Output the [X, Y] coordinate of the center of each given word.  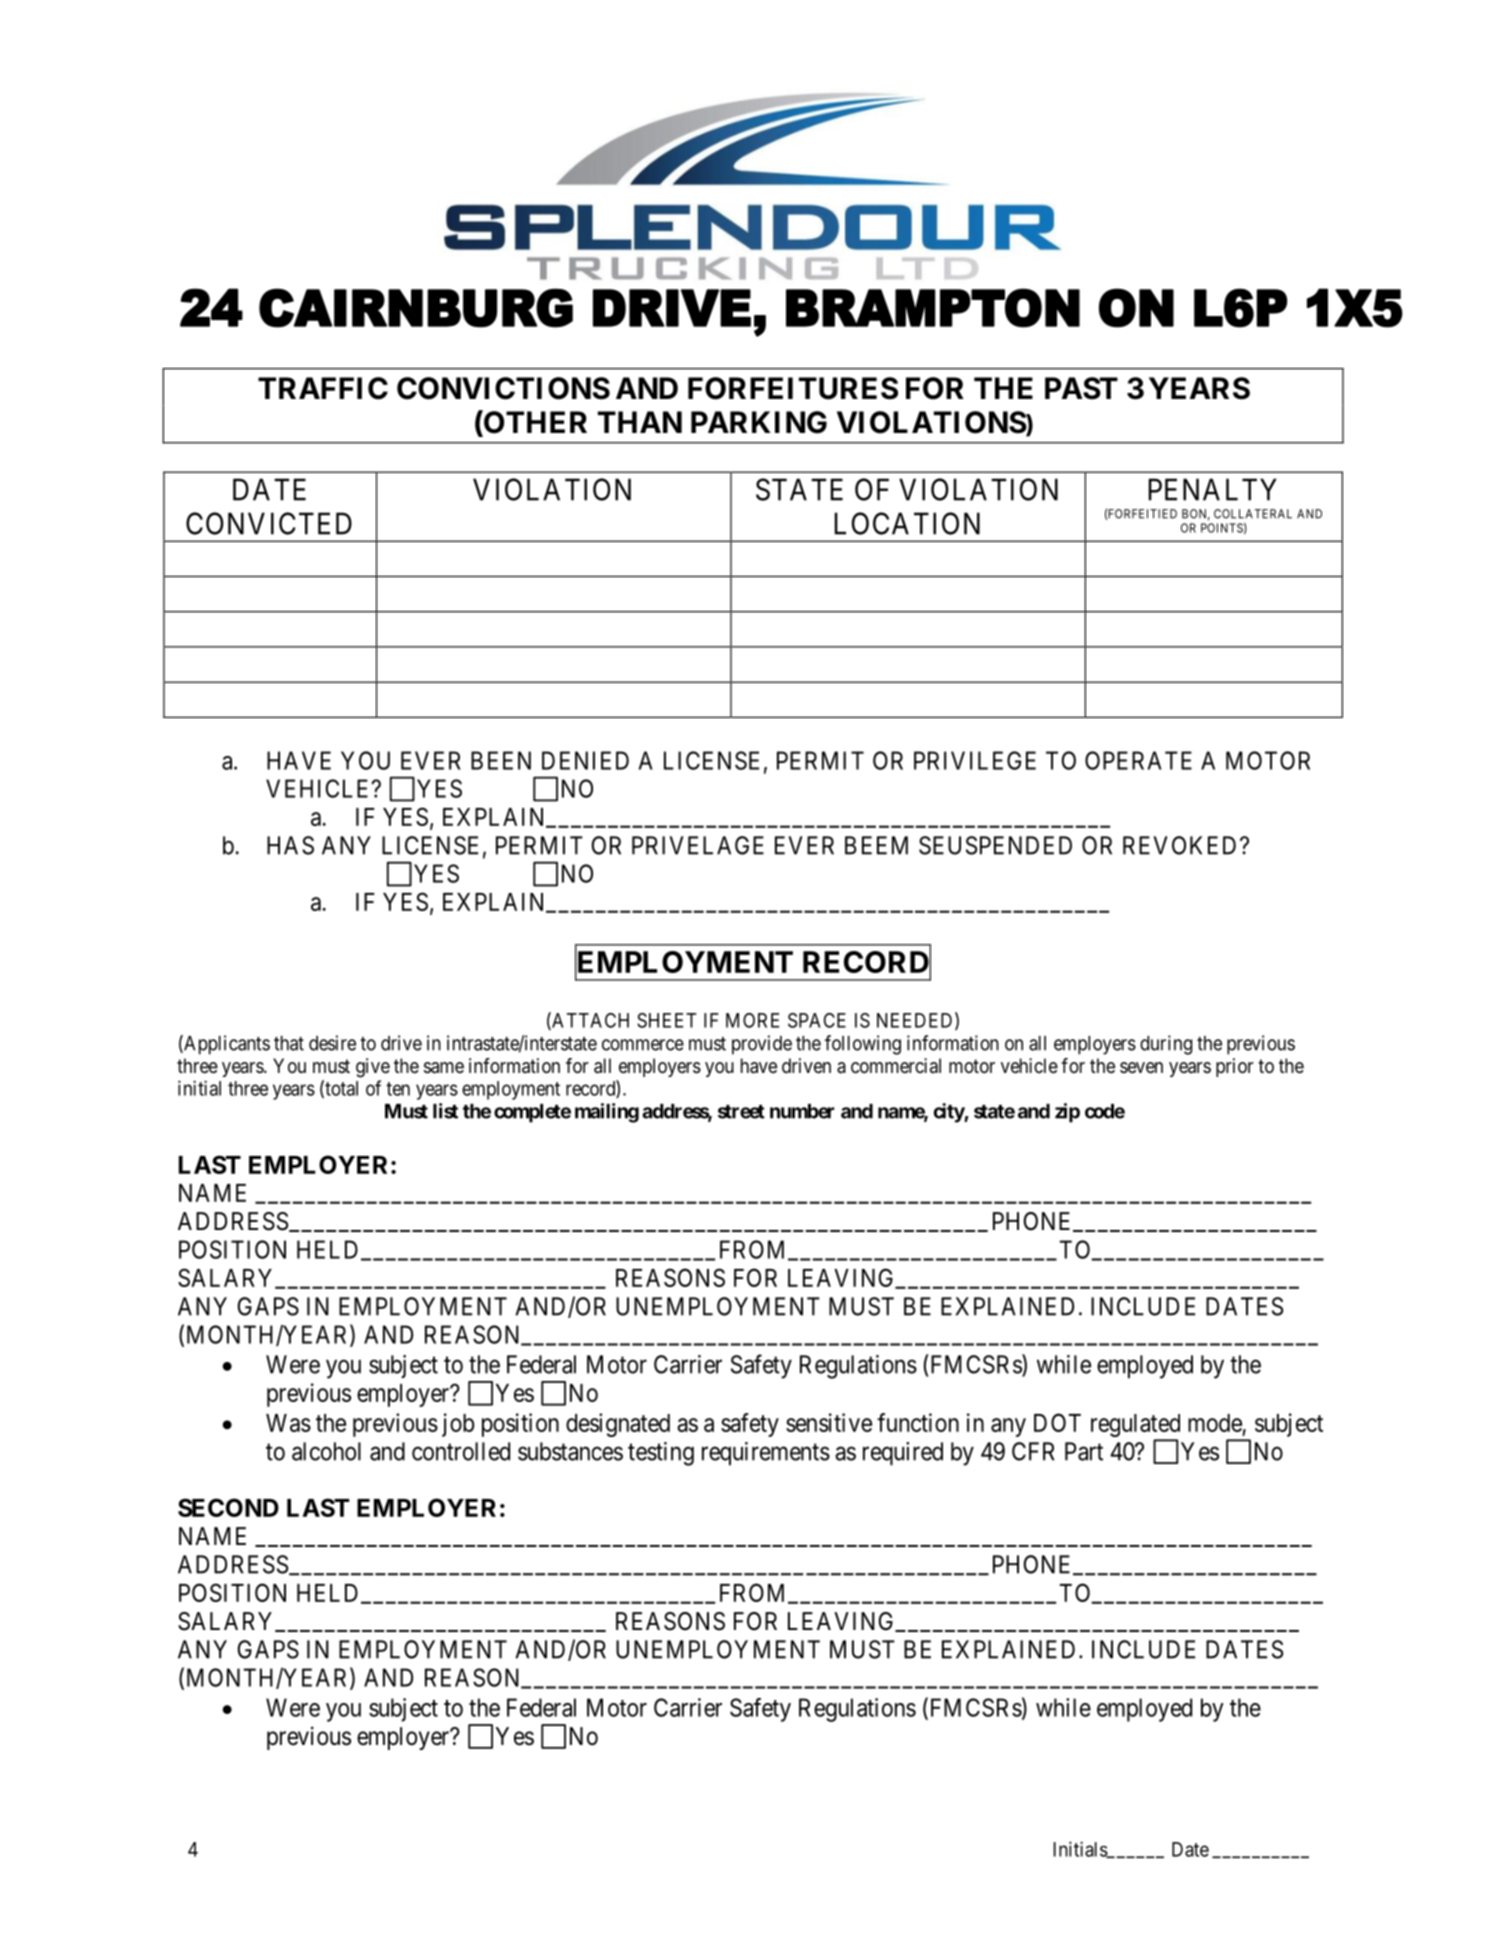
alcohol [326, 1451]
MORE [752, 1020]
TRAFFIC [323, 388]
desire [332, 1043]
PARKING [759, 422]
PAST [1081, 388]
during [1166, 1045]
